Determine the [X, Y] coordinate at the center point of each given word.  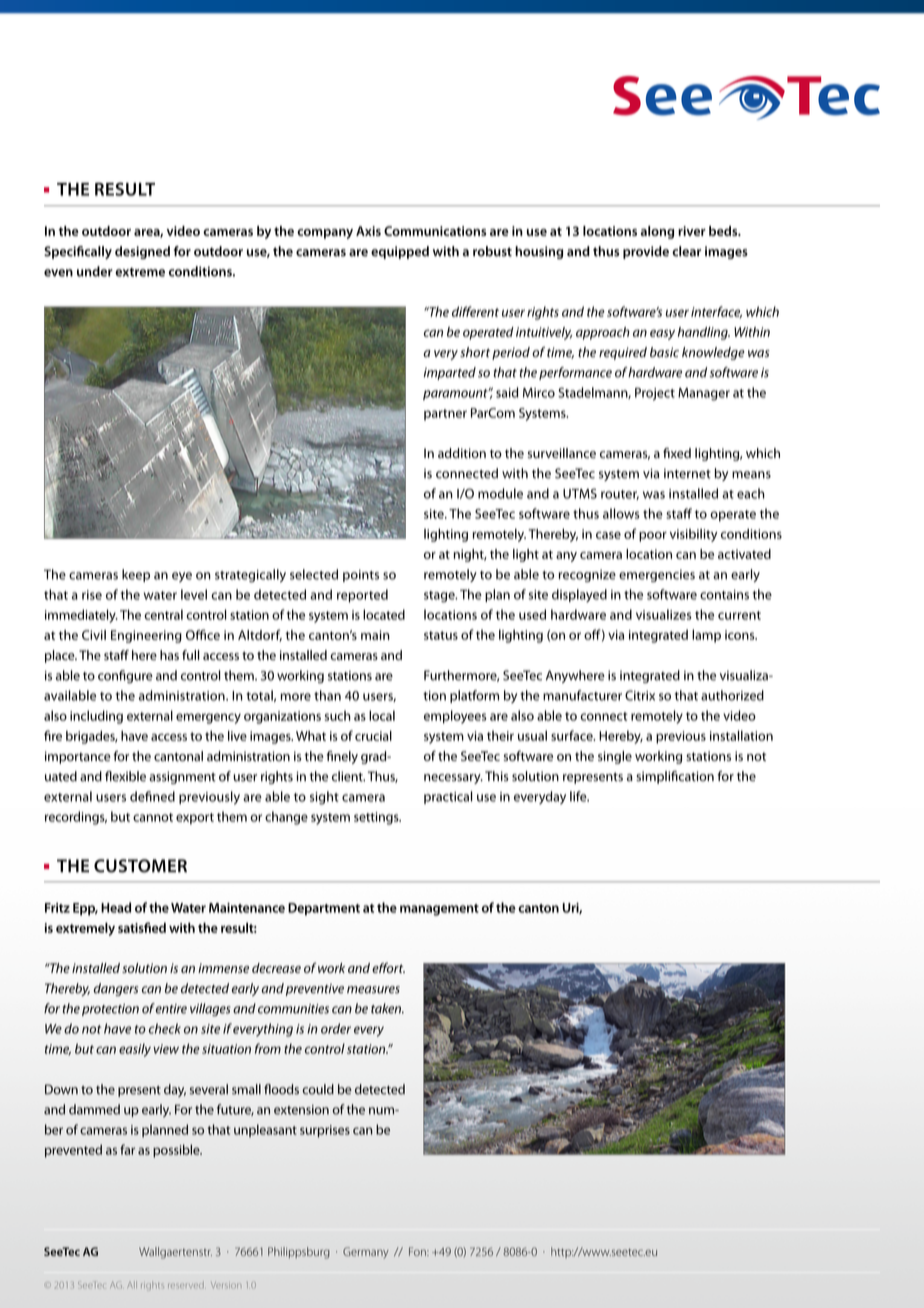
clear [686, 251]
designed [142, 252]
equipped [400, 252]
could [318, 1089]
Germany [366, 1253]
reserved [186, 1285]
